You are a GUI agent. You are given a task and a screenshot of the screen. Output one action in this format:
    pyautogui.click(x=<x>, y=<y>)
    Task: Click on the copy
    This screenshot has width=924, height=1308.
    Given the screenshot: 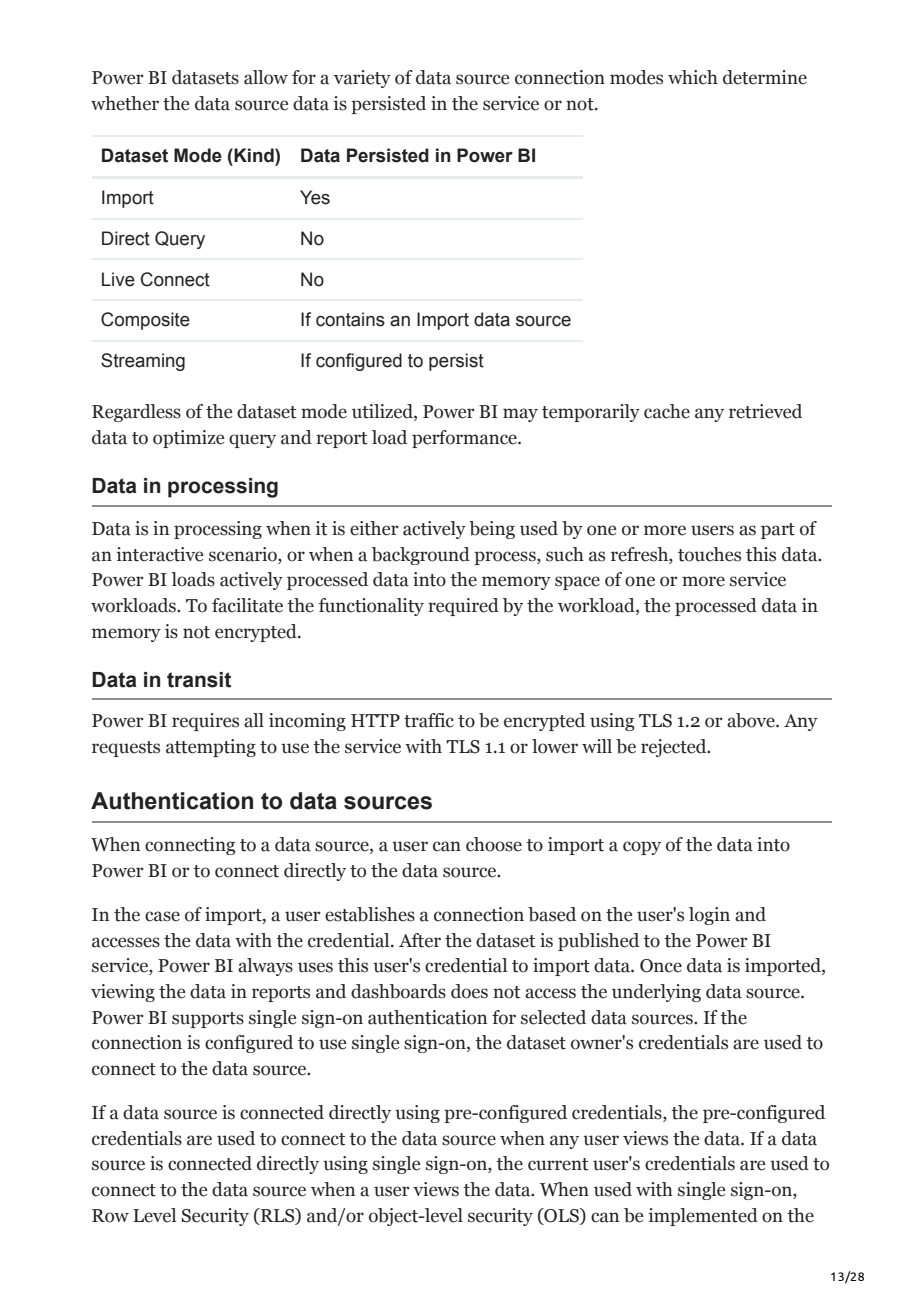 What is the action you would take?
    pyautogui.click(x=642, y=848)
